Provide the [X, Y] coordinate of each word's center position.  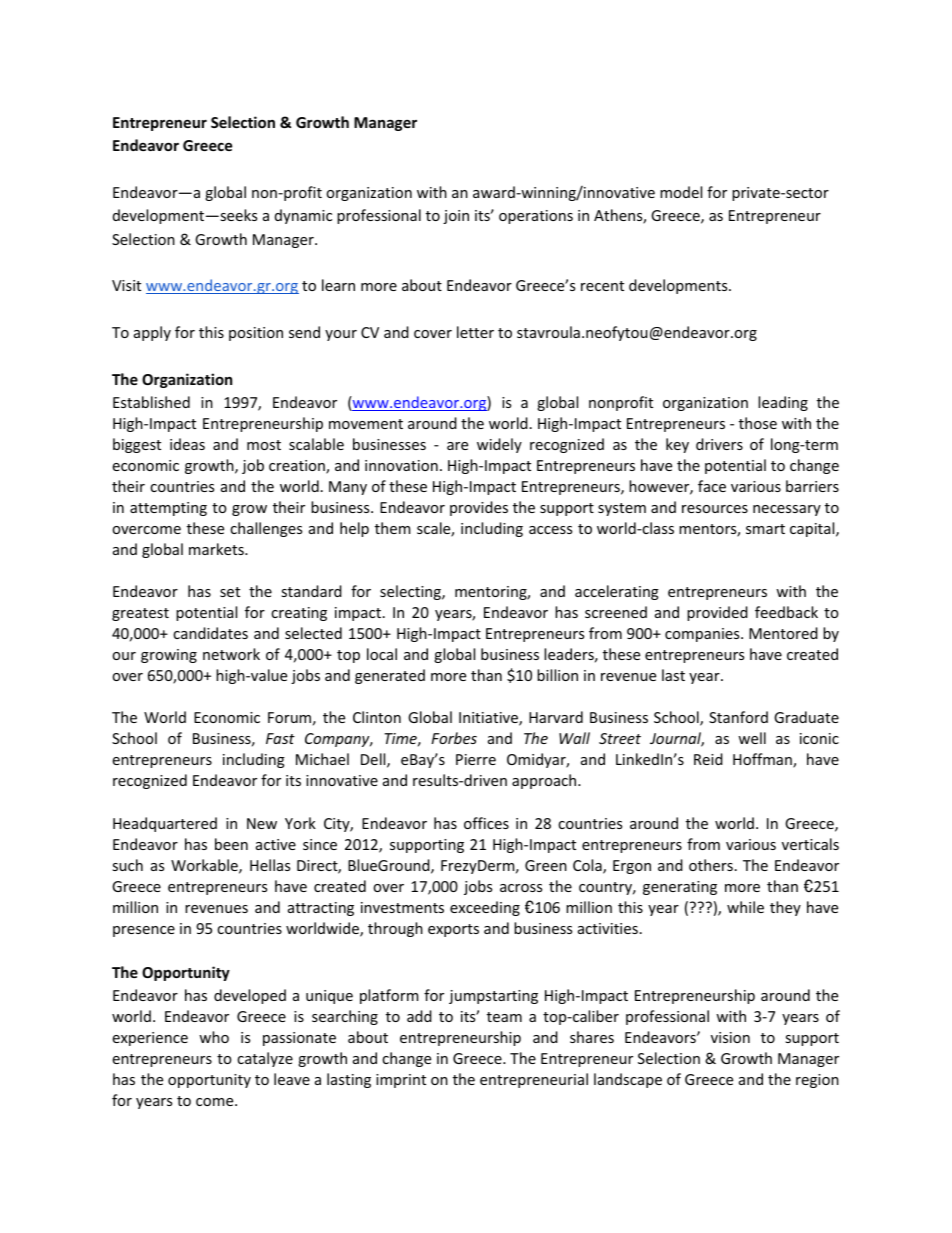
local [382, 654]
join [456, 217]
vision [730, 1037]
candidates [210, 633]
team [504, 1017]
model [681, 192]
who [214, 1037]
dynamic [303, 216]
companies [703, 635]
